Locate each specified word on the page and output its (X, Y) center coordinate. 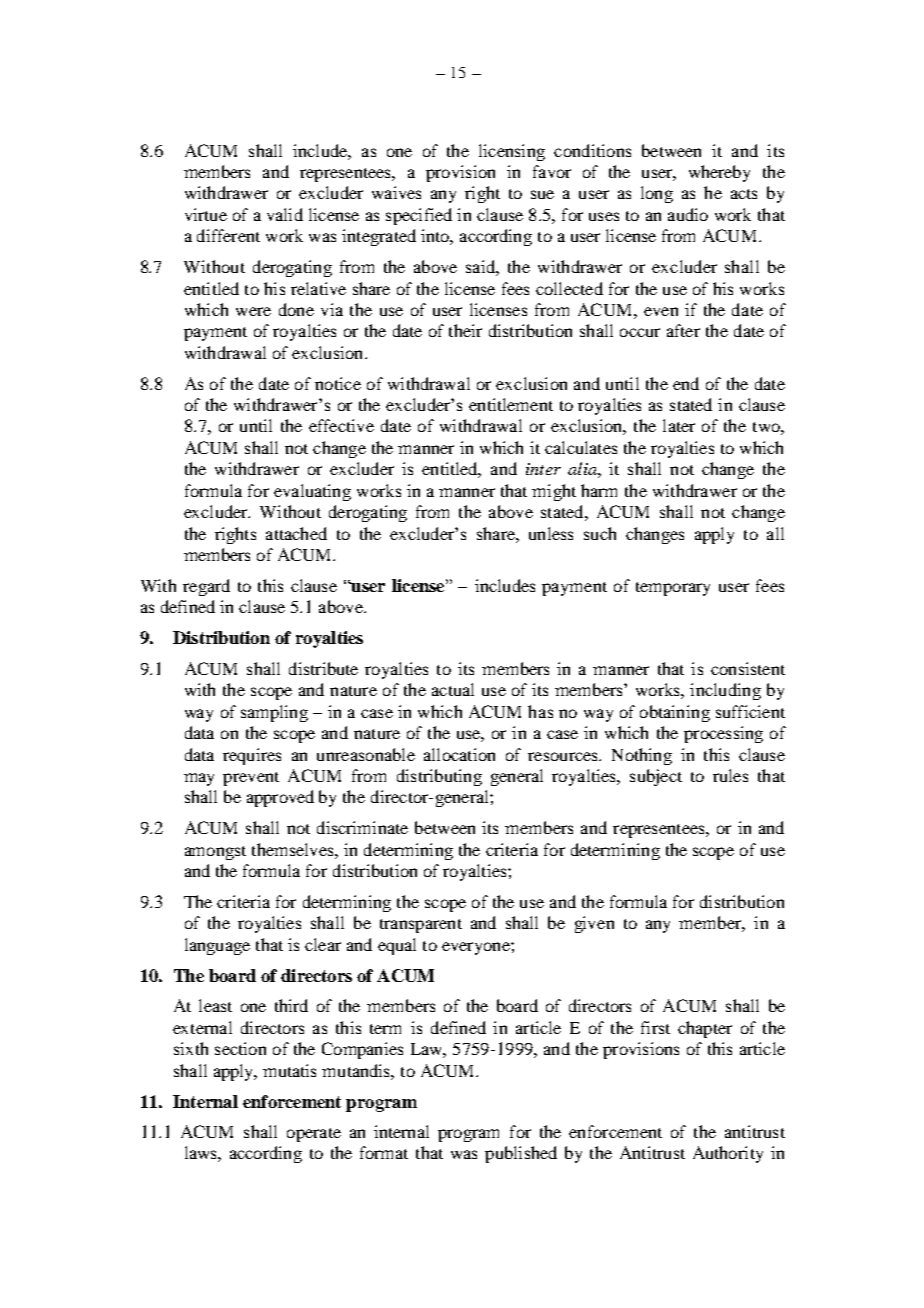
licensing (512, 152)
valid (285, 214)
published (521, 1154)
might (554, 492)
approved (280, 798)
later (679, 425)
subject (656, 777)
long (657, 194)
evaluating (312, 492)
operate (314, 1135)
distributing (439, 777)
